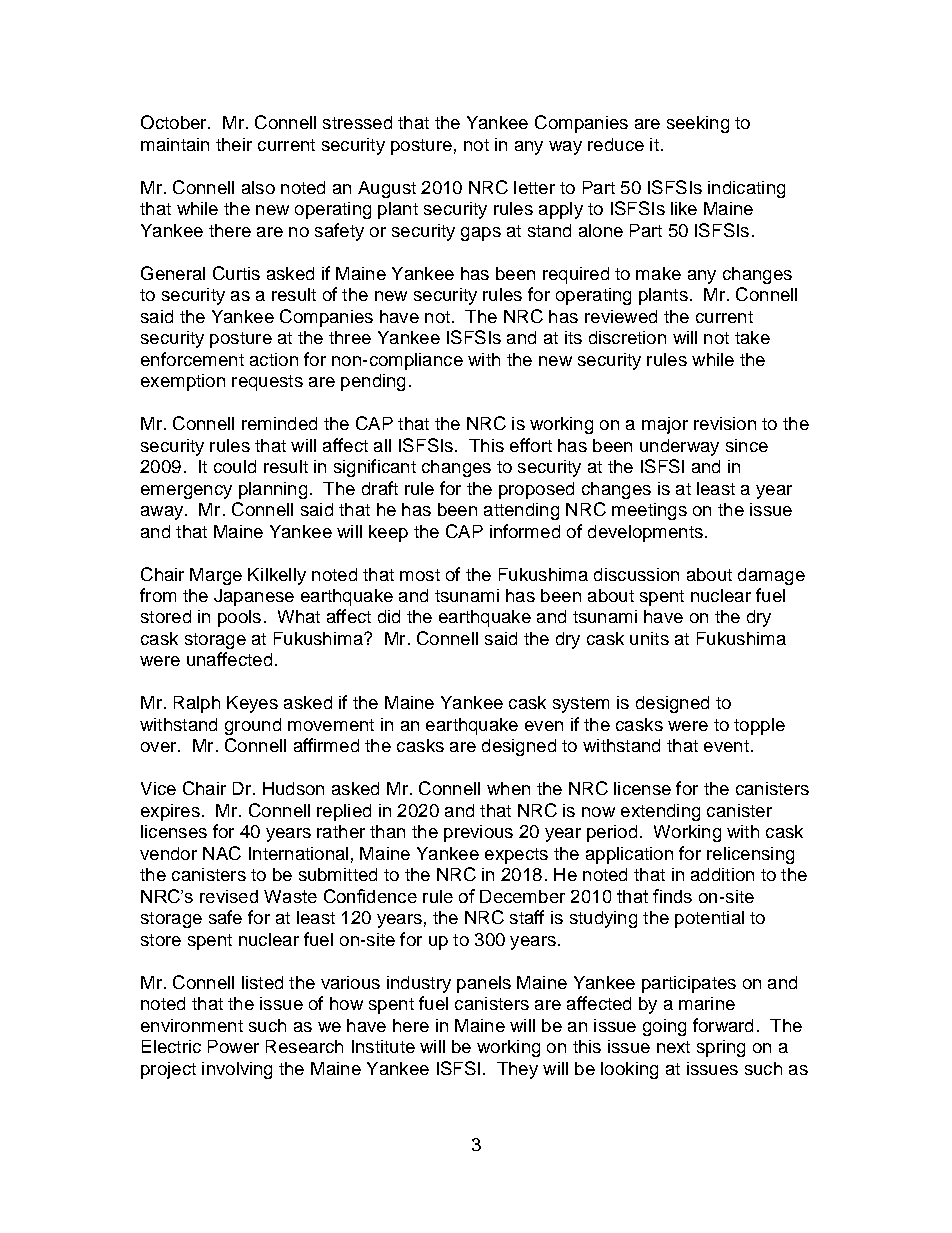 This screenshot has height=1233, width=952. Describe the element at coordinates (649, 511) in the screenshot. I see `meetings` at that location.
